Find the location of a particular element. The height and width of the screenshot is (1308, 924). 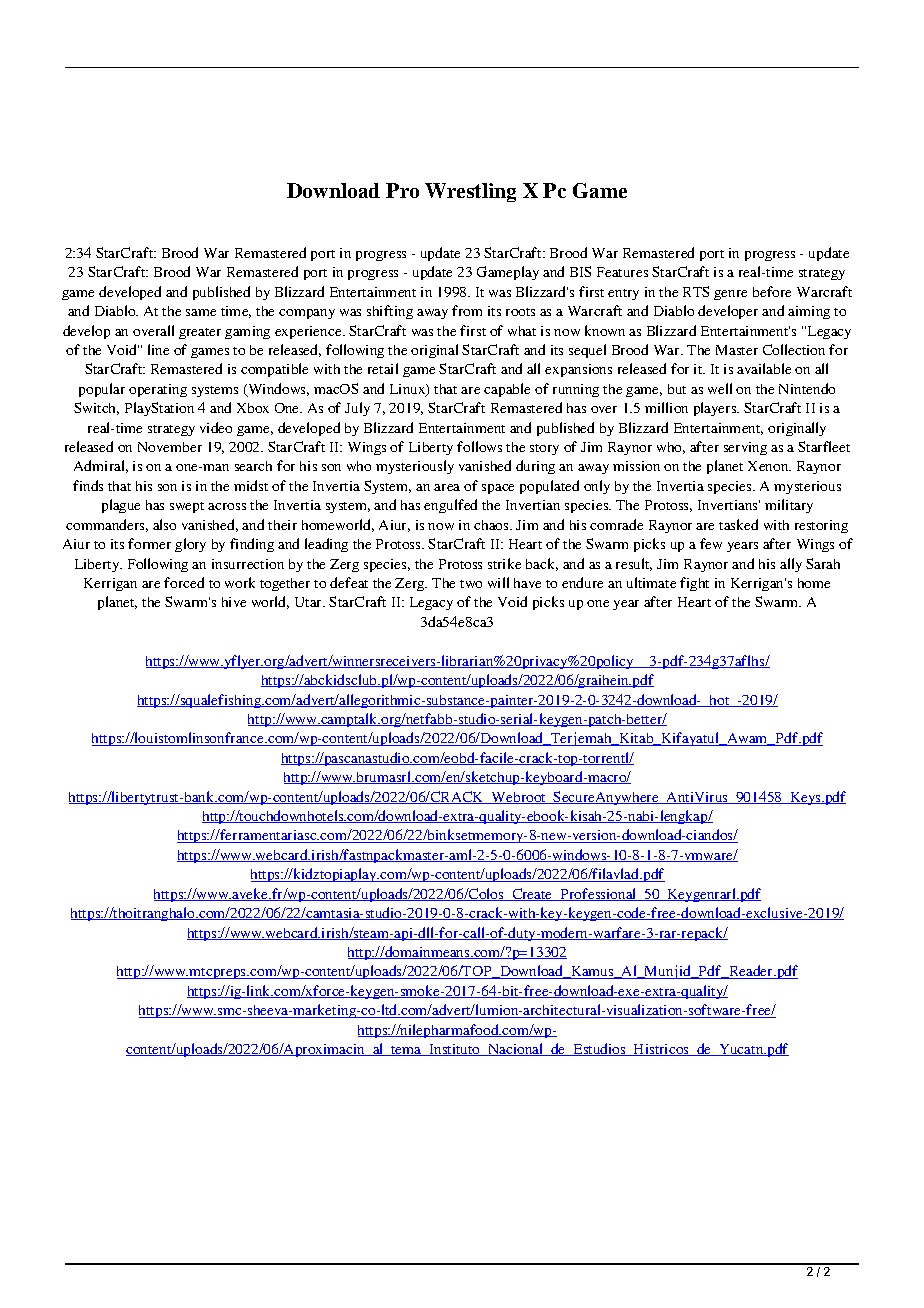

capable is located at coordinates (507, 390).
